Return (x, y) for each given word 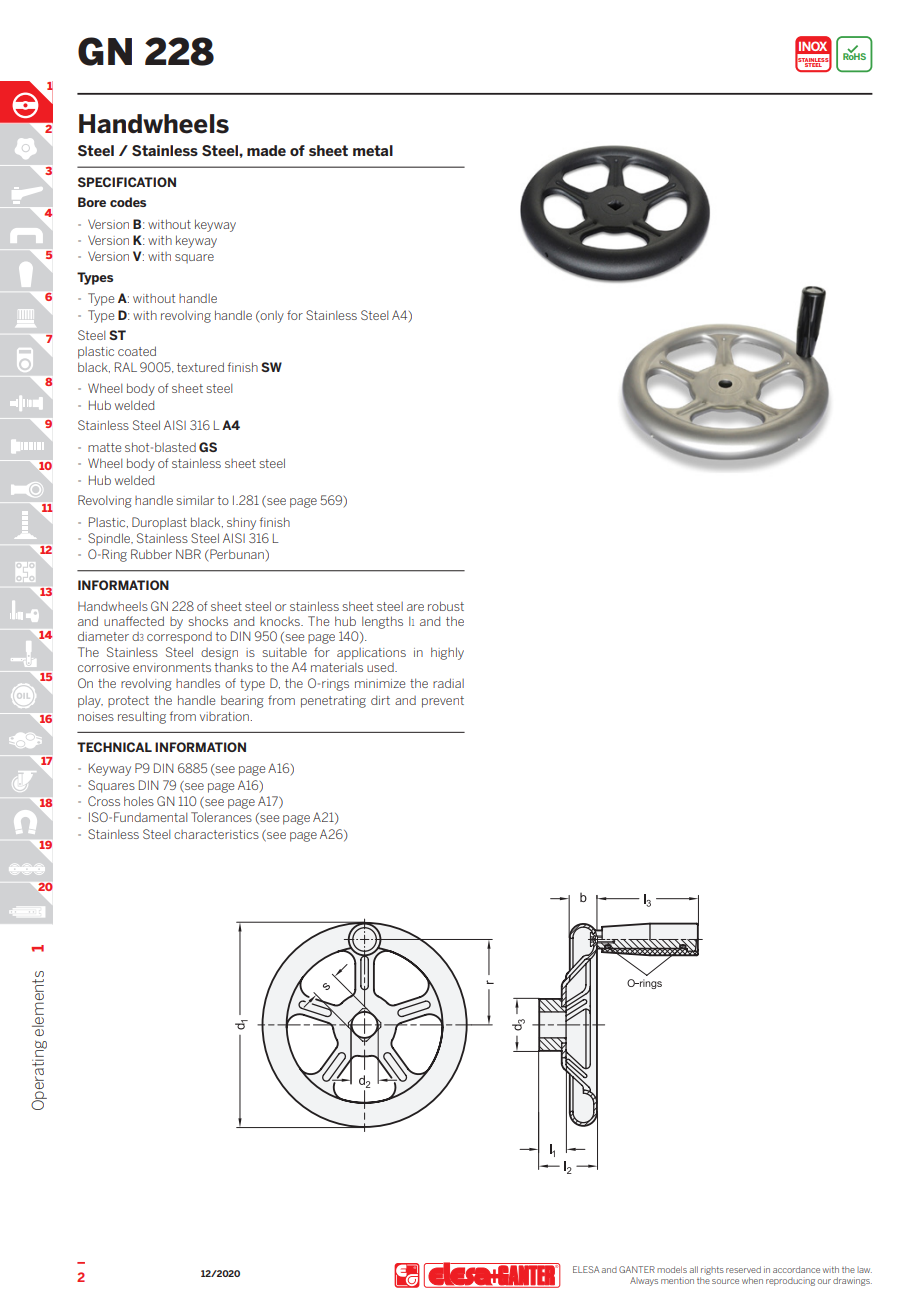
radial (448, 683)
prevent (443, 702)
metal (373, 150)
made (266, 150)
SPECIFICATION (127, 182)
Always (644, 1281)
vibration (224, 716)
